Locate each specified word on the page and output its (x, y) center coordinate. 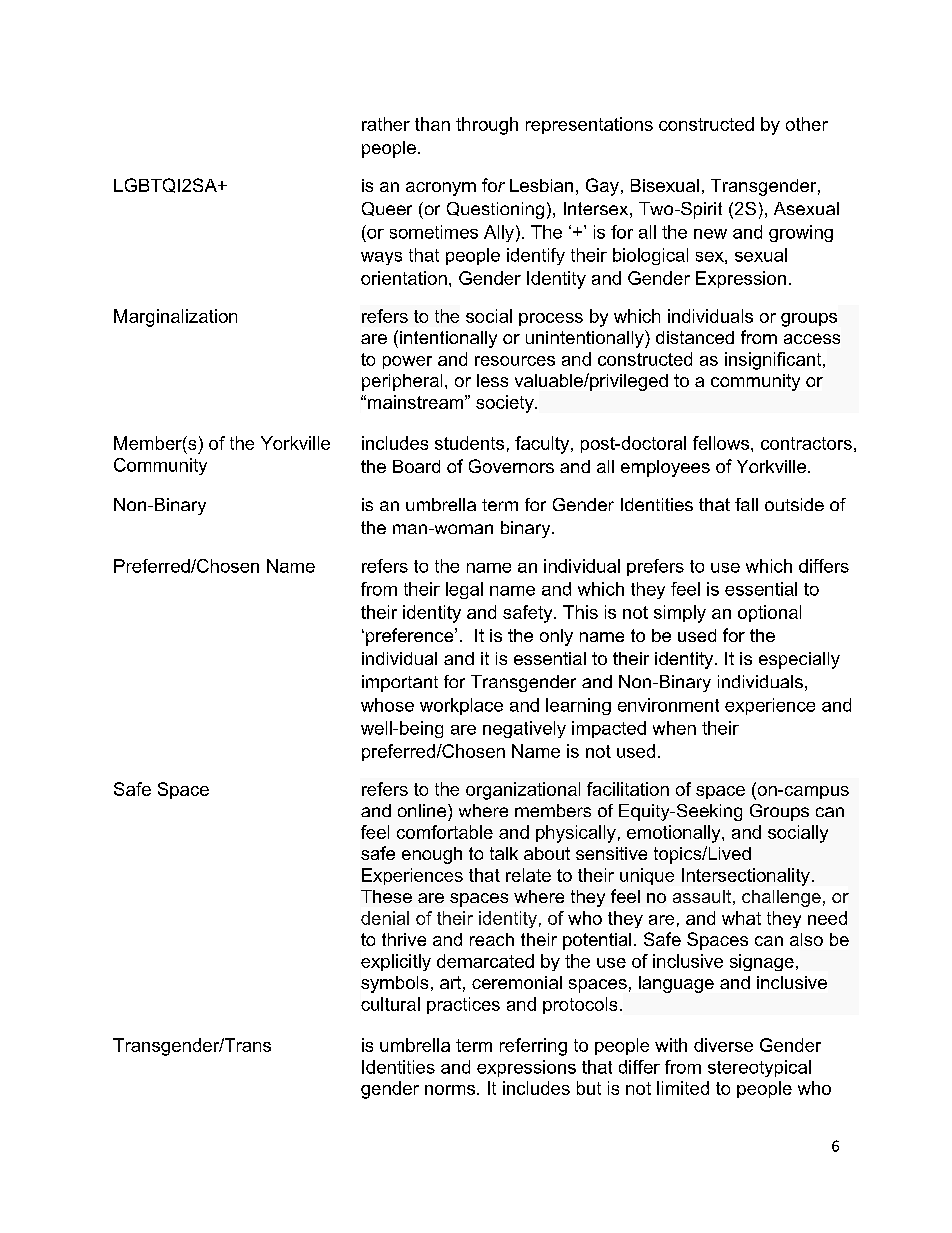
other (807, 124)
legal (464, 590)
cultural (390, 1004)
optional (769, 613)
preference (411, 637)
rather (386, 124)
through (487, 126)
